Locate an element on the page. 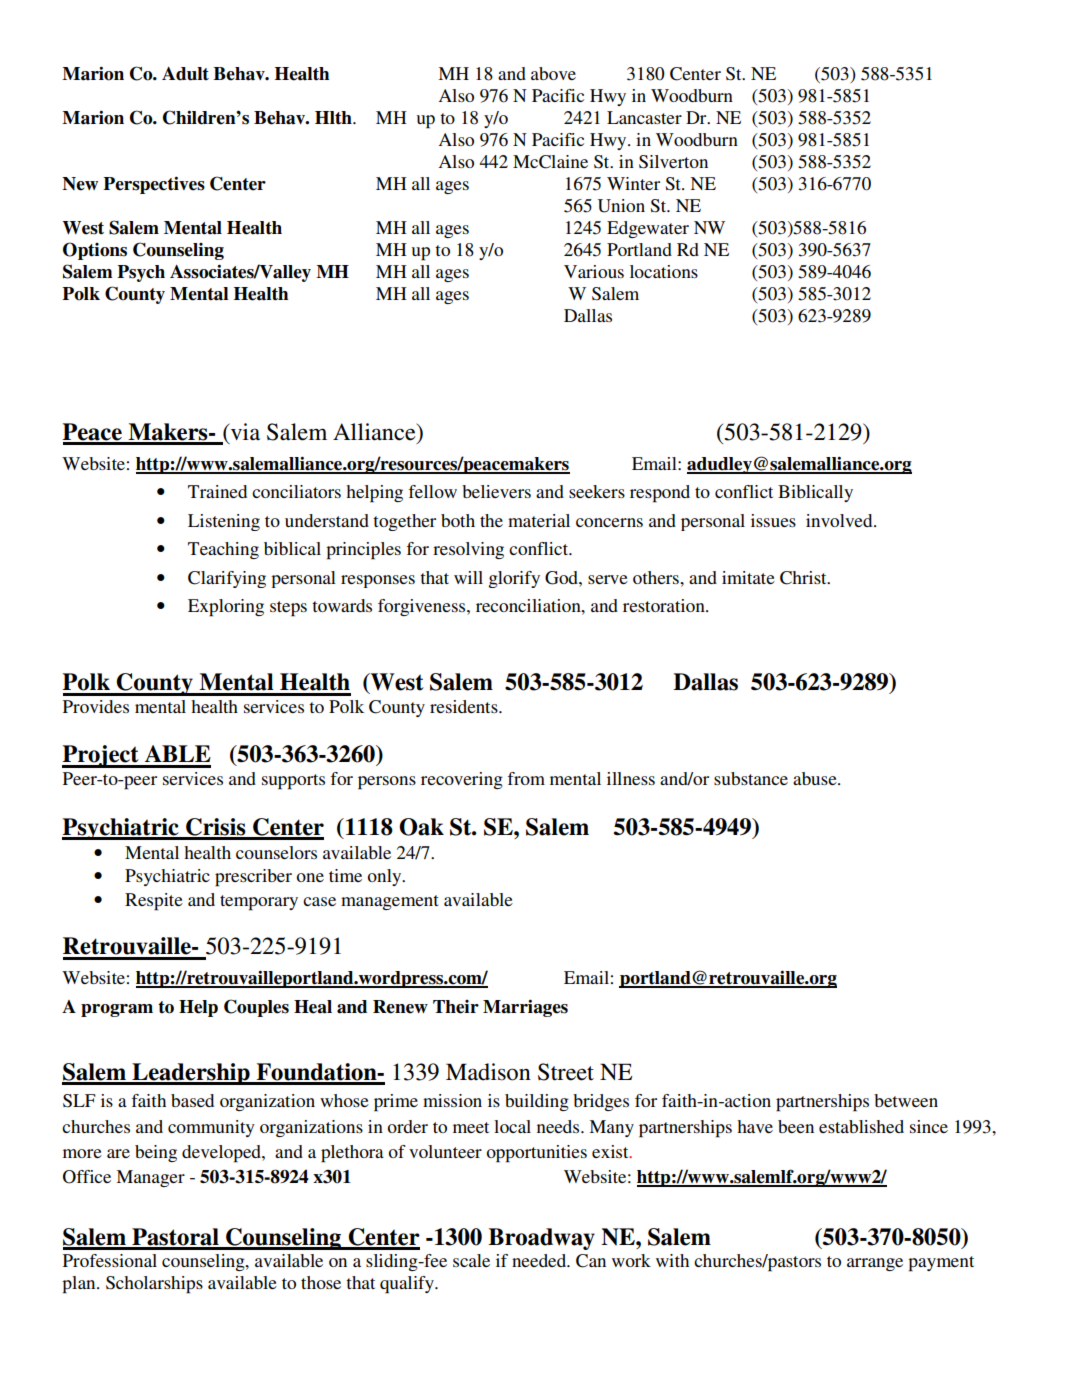 The height and width of the image is (1378, 1065). residents is located at coordinates (465, 706).
